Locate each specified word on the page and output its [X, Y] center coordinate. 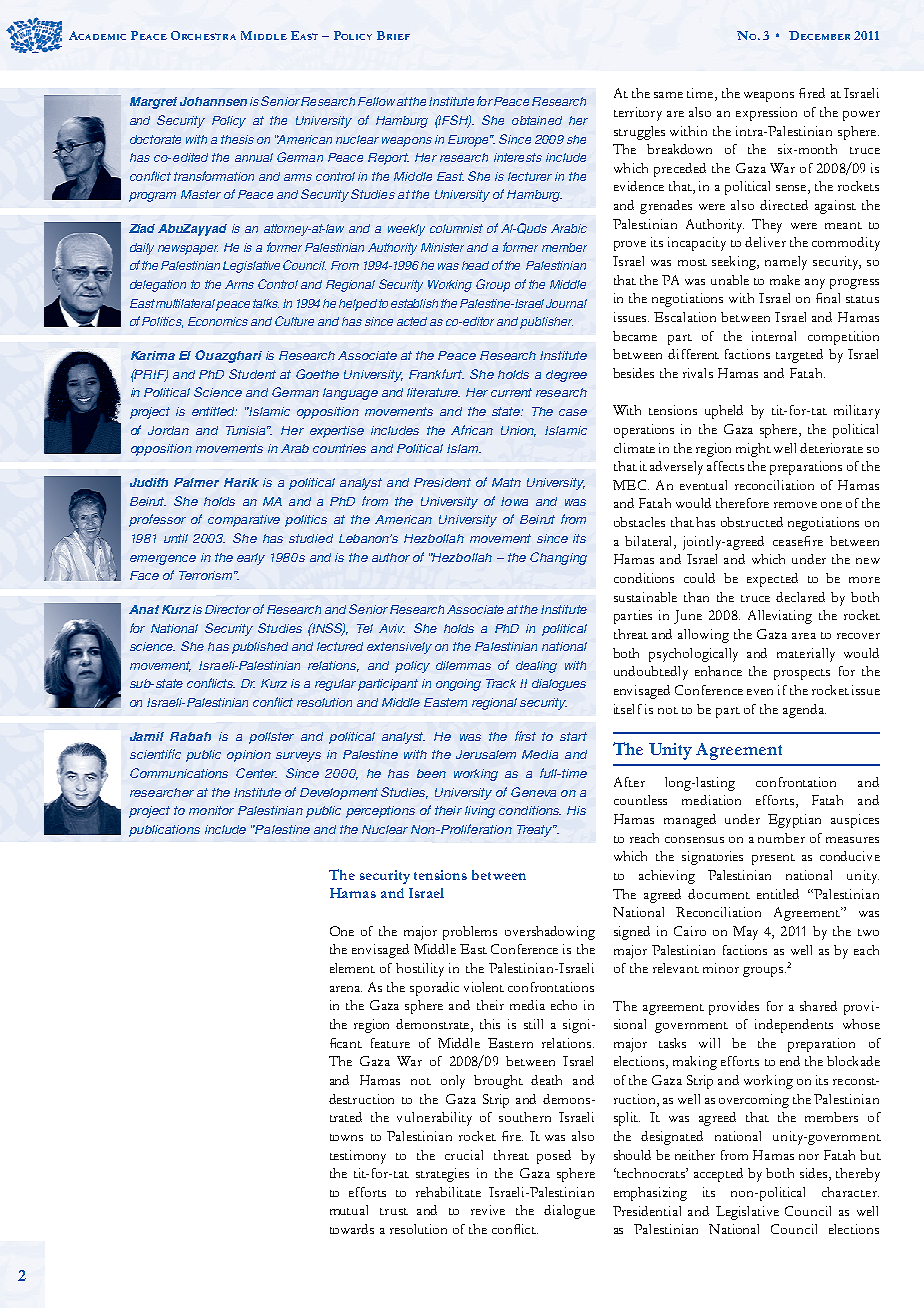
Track [501, 683]
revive [488, 1210]
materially [806, 655]
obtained [537, 120]
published [260, 648]
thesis [237, 139]
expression [766, 114]
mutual [349, 1210]
